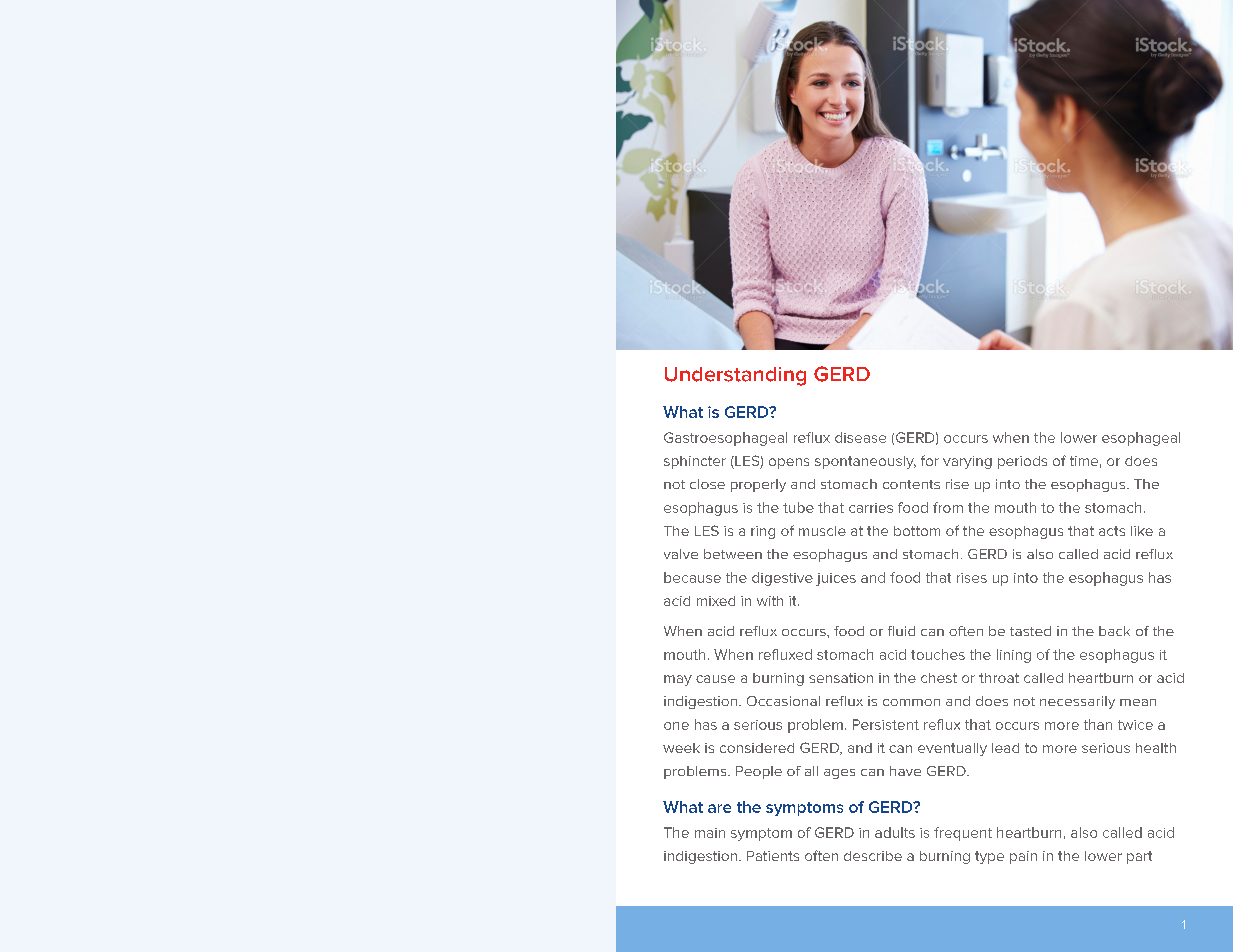 The height and width of the screenshot is (952, 1233). What do you see at coordinates (860, 437) in the screenshot?
I see `disease` at bounding box center [860, 437].
